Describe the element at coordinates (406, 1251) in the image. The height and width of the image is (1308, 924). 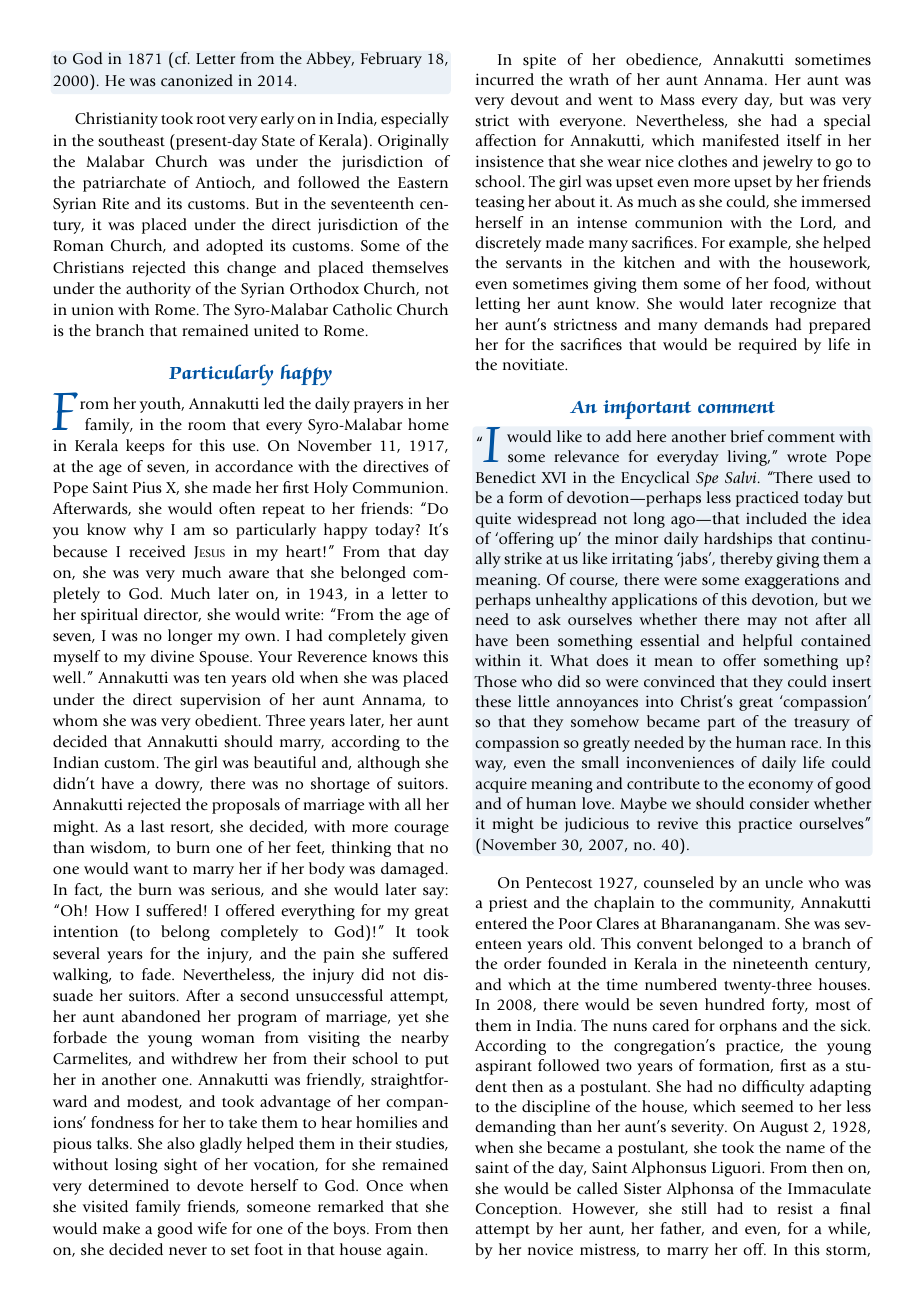
I see `again` at that location.
